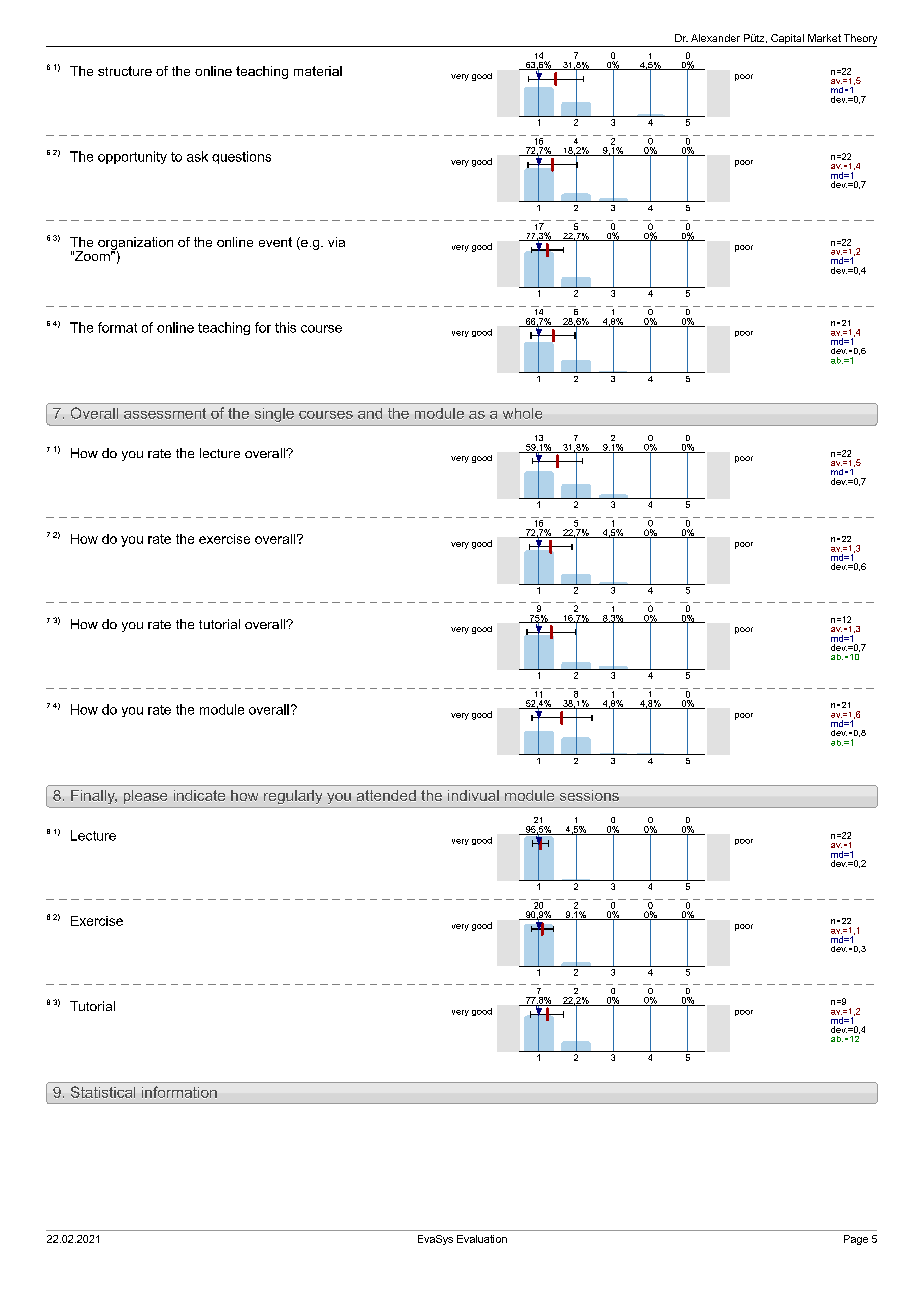 The height and width of the screenshot is (1308, 924). I want to click on indicate, so click(199, 795).
